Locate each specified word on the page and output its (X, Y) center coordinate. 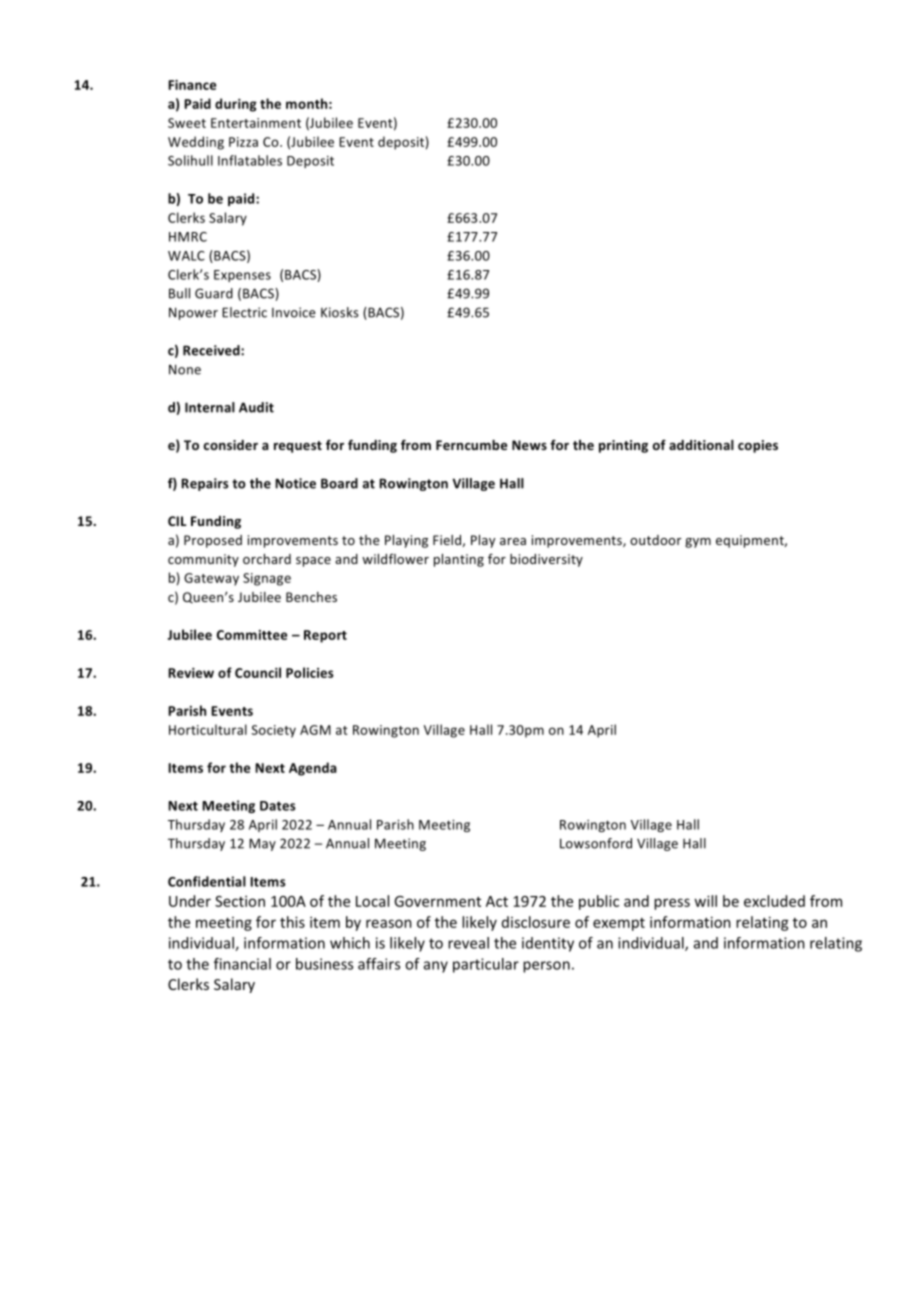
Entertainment (256, 123)
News (529, 445)
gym (698, 543)
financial (242, 964)
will (705, 901)
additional (701, 445)
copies (758, 446)
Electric (244, 312)
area (513, 541)
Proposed (213, 541)
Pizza (243, 142)
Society (273, 731)
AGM (315, 730)
